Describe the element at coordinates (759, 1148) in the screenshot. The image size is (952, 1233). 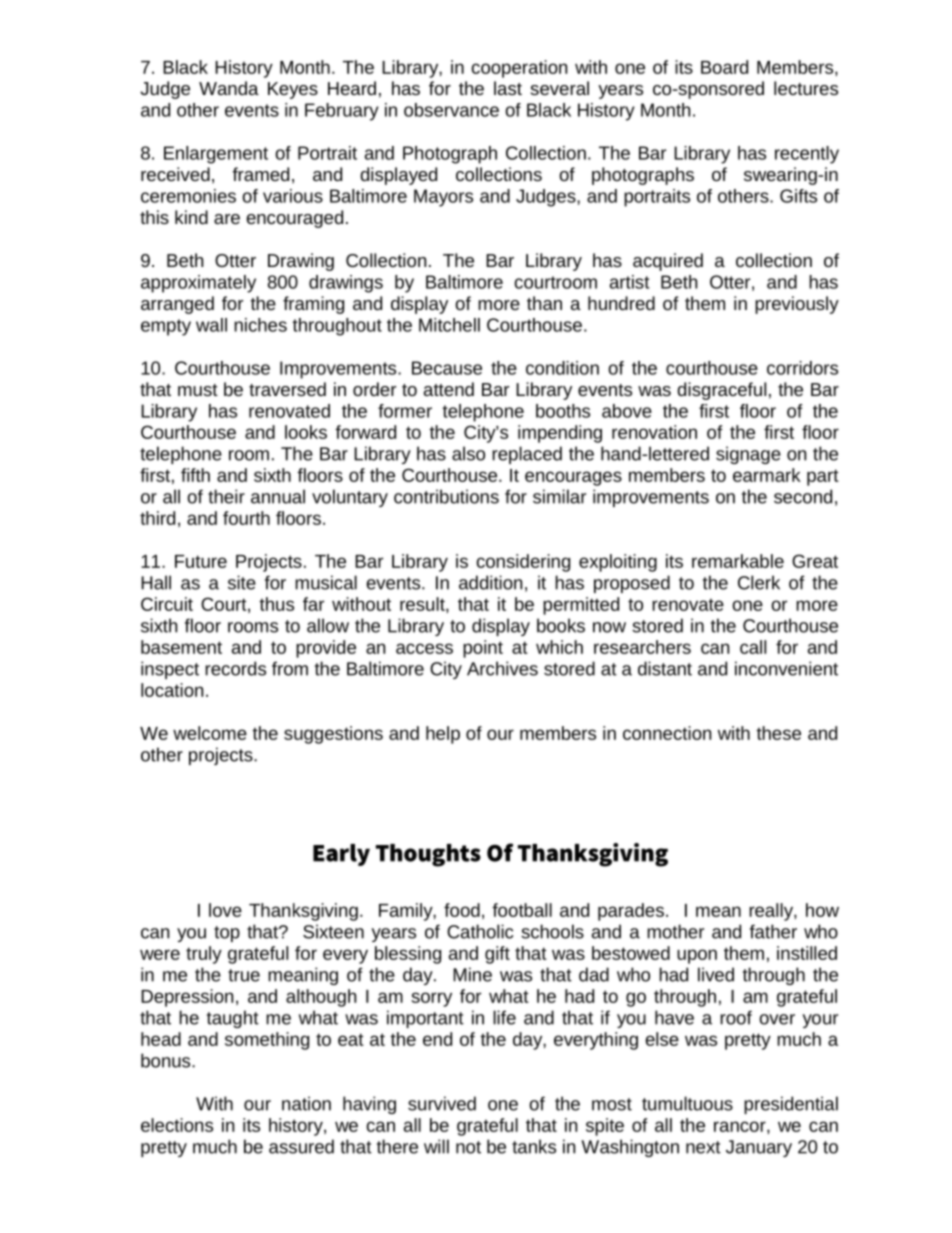
I see `January` at that location.
